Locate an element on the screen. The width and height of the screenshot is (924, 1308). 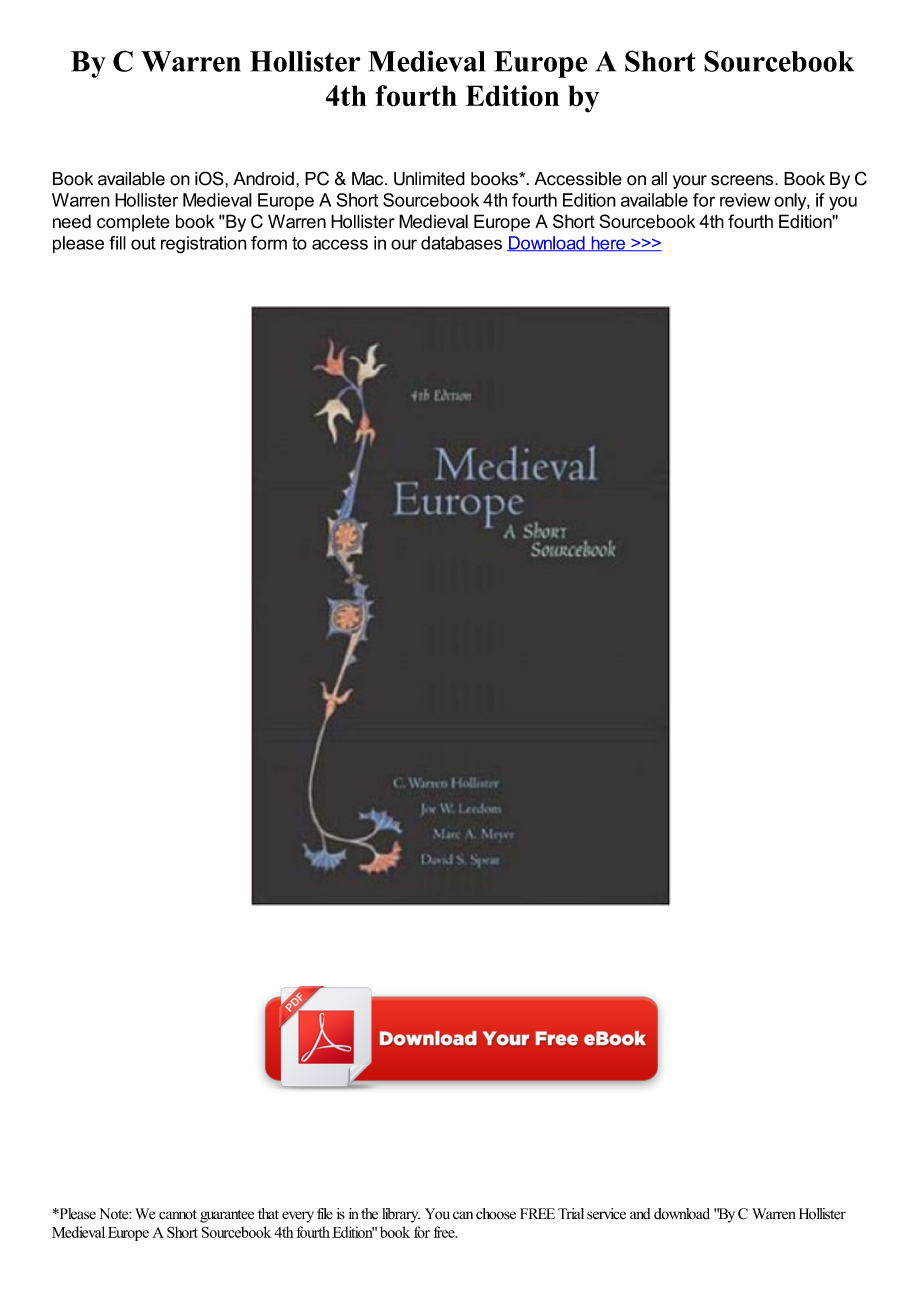
here is located at coordinates (608, 243).
